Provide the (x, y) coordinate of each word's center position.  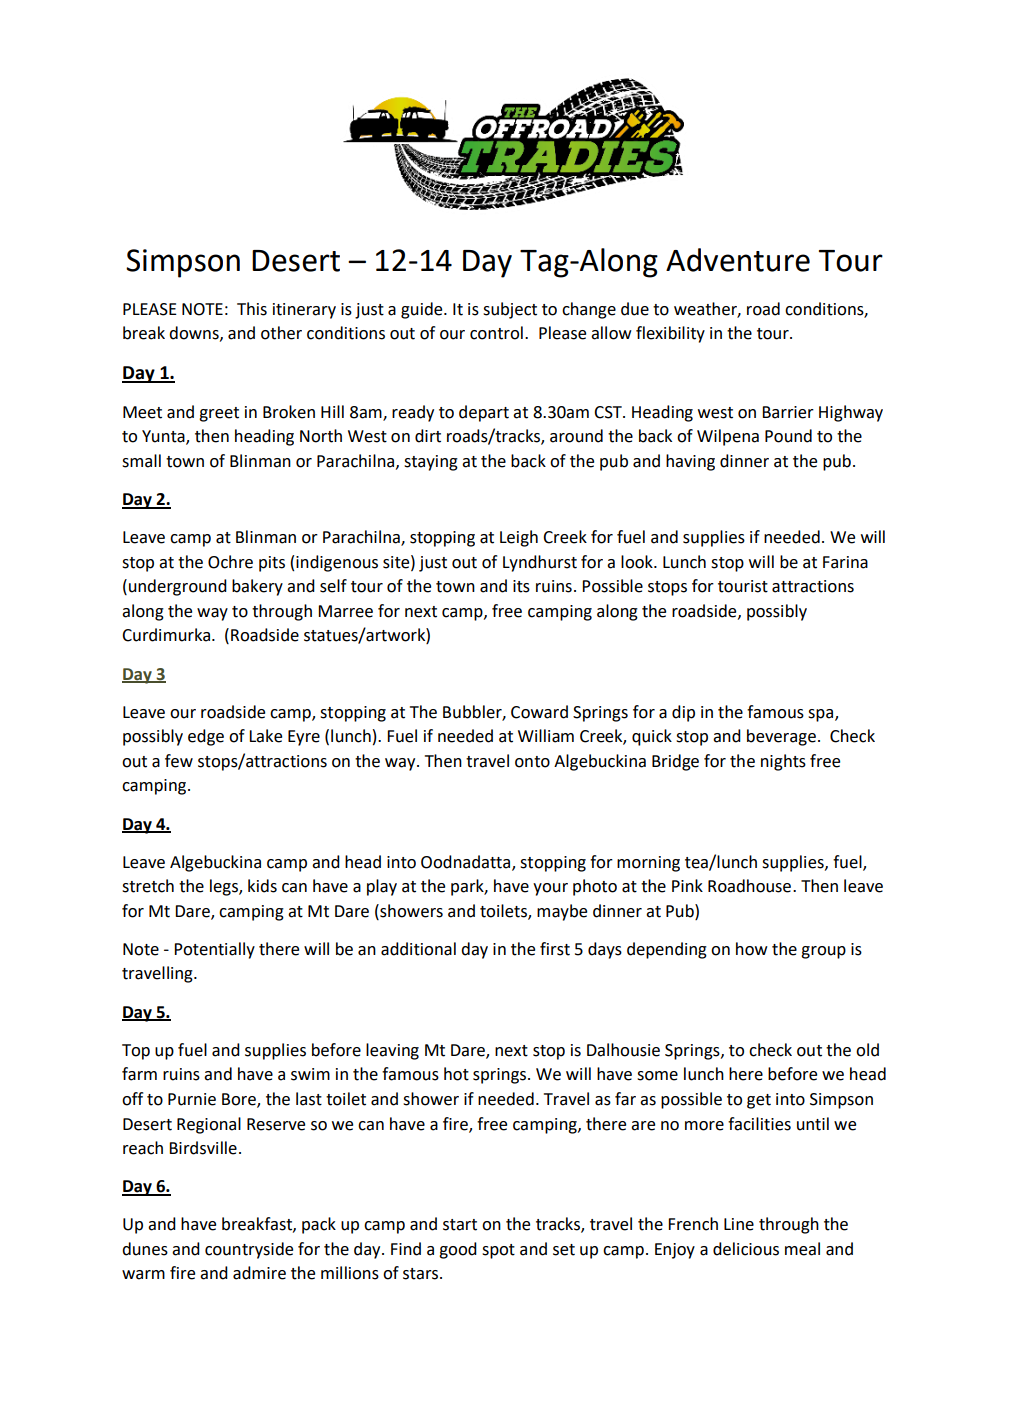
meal (802, 1249)
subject (510, 310)
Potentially (214, 950)
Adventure (738, 260)
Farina (845, 562)
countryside (249, 1250)
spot (498, 1251)
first (555, 949)
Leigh (519, 538)
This (252, 309)
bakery (257, 587)
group (823, 952)
